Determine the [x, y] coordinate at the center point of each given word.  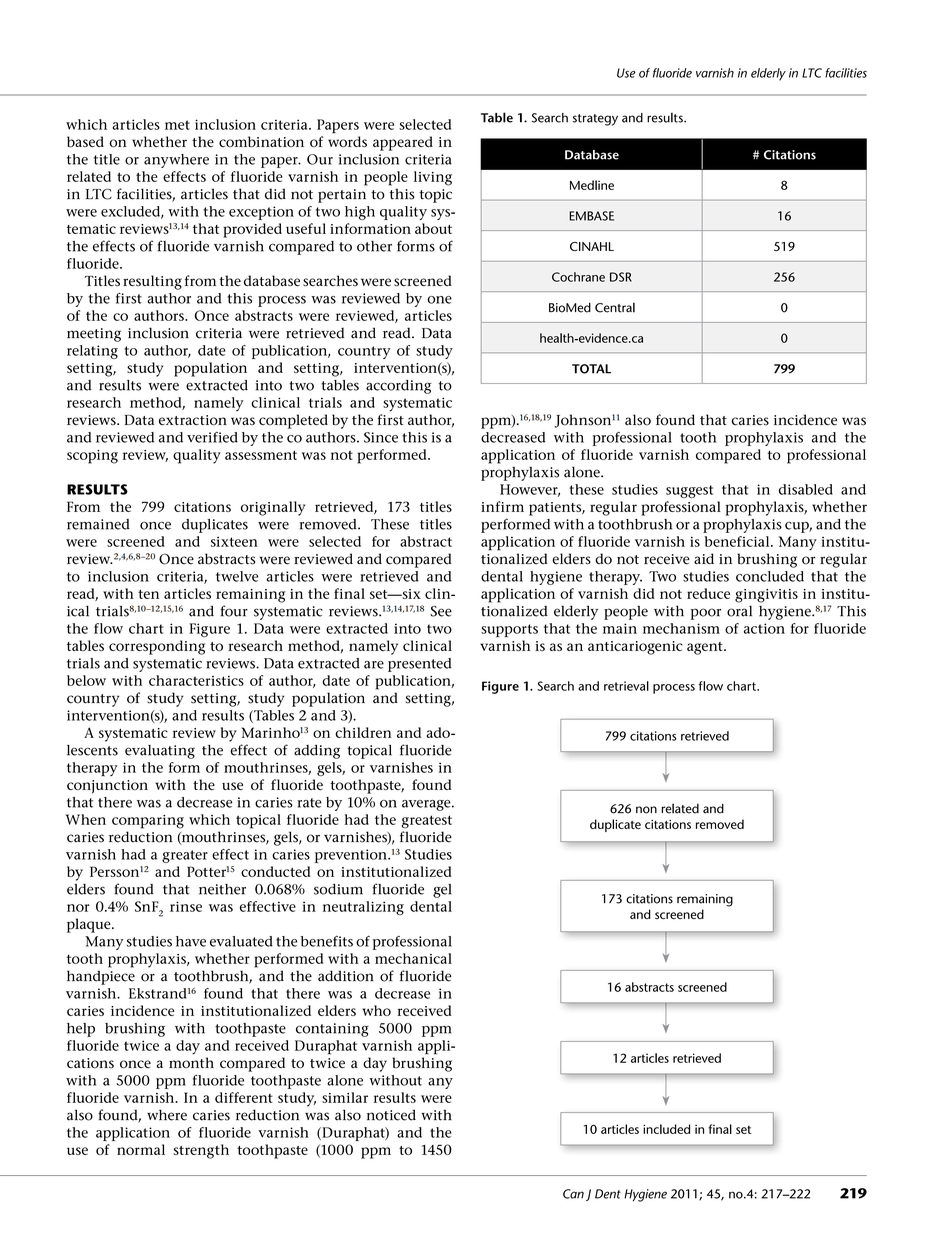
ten [148, 594]
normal [141, 1149]
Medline [592, 185]
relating [92, 352]
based [85, 141]
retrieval [626, 686]
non [646, 810]
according [398, 387]
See [441, 611]
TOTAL [591, 369]
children [363, 732]
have [191, 941]
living [433, 178]
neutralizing [363, 908]
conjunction [107, 787]
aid [704, 559]
